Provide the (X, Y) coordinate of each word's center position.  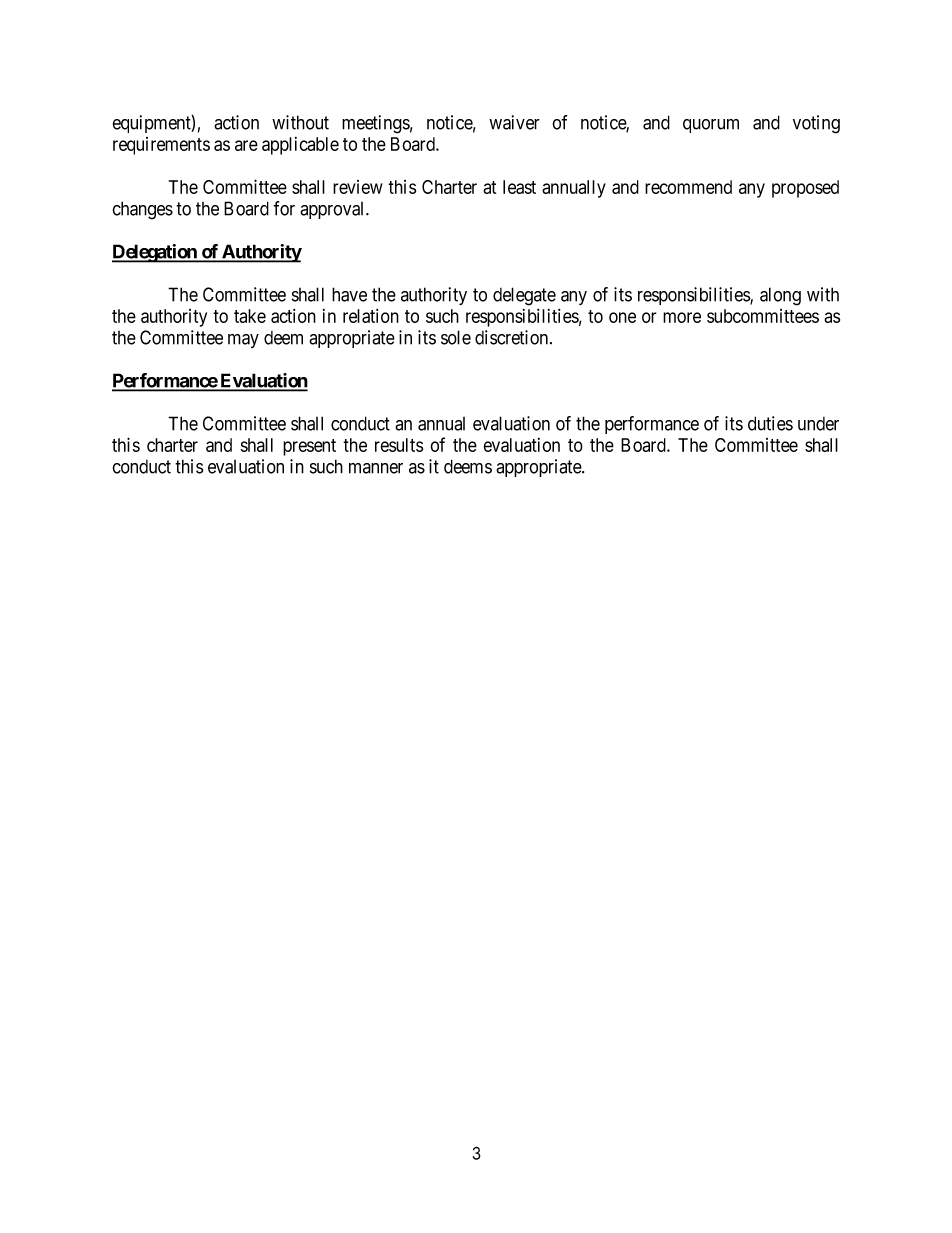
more (682, 317)
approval (333, 210)
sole (456, 337)
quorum (711, 126)
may (243, 341)
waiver (514, 122)
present (309, 447)
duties (770, 423)
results (399, 445)
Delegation (155, 253)
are (246, 145)
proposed (805, 189)
